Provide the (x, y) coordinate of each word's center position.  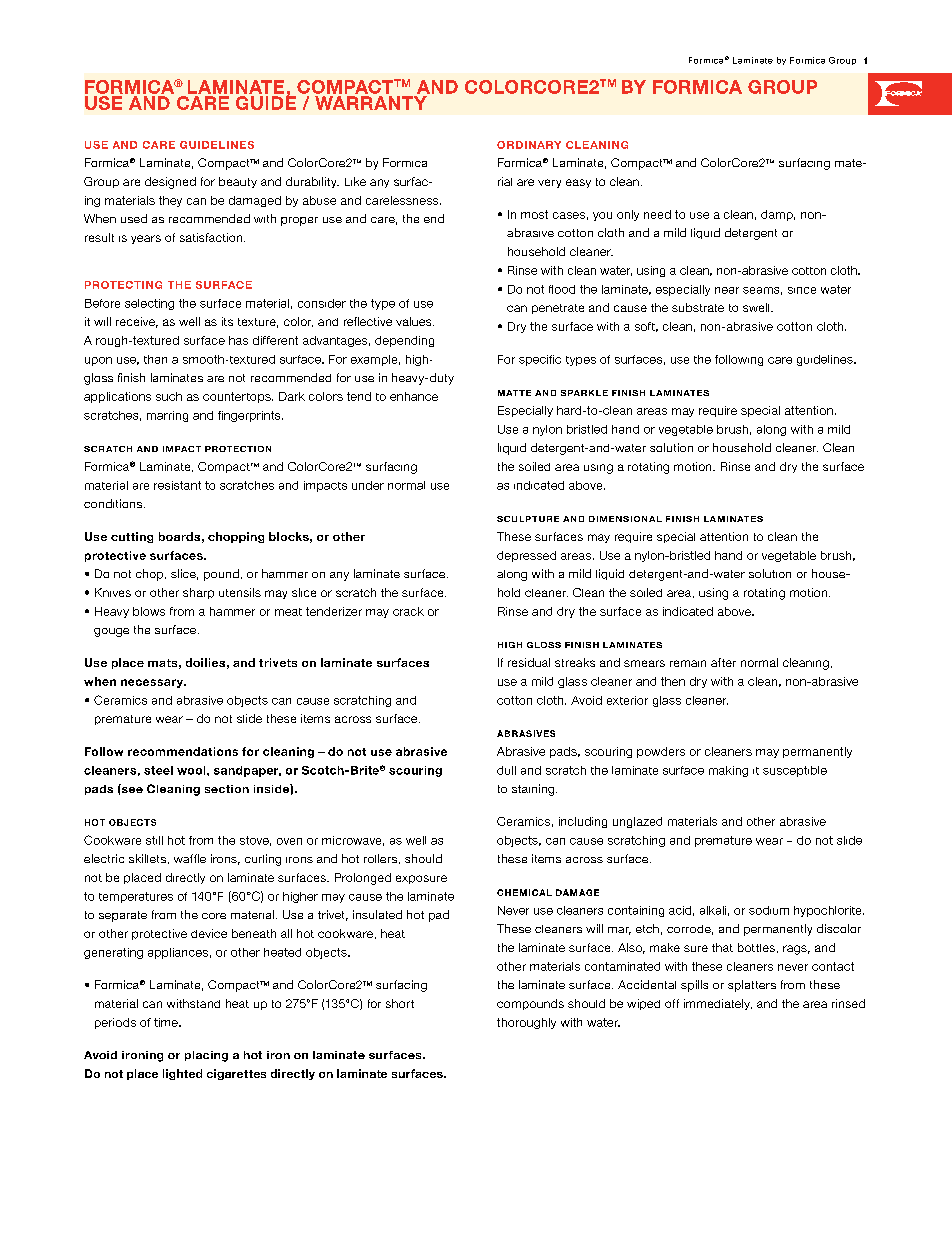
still (154, 840)
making (728, 771)
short (400, 1003)
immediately (718, 1004)
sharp (198, 593)
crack (408, 611)
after (723, 662)
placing (206, 1056)
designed (170, 183)
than (155, 359)
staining (534, 790)
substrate (698, 307)
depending (404, 341)
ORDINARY (529, 145)
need (657, 214)
